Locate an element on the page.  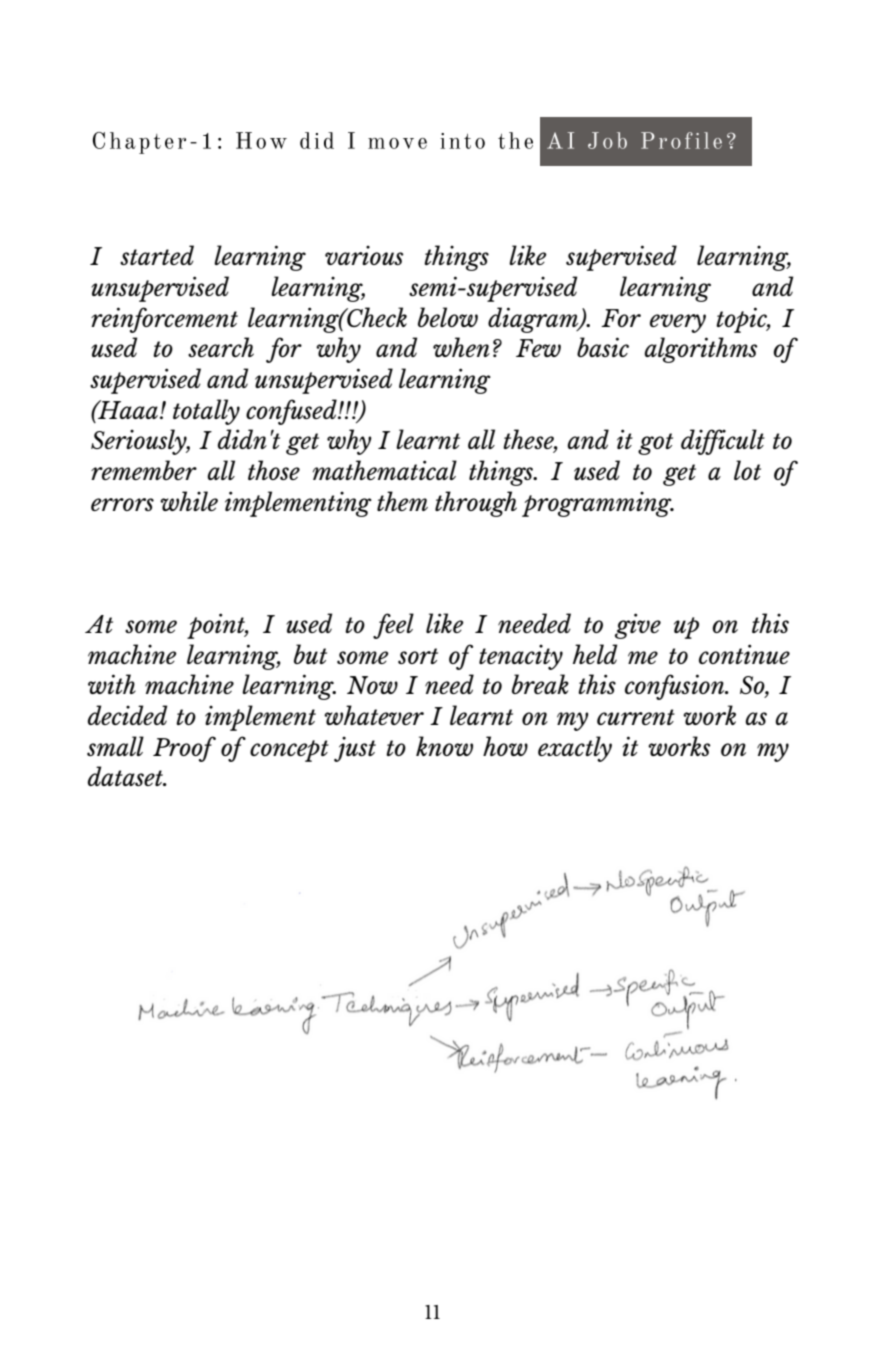
when is located at coordinates (461, 347).
